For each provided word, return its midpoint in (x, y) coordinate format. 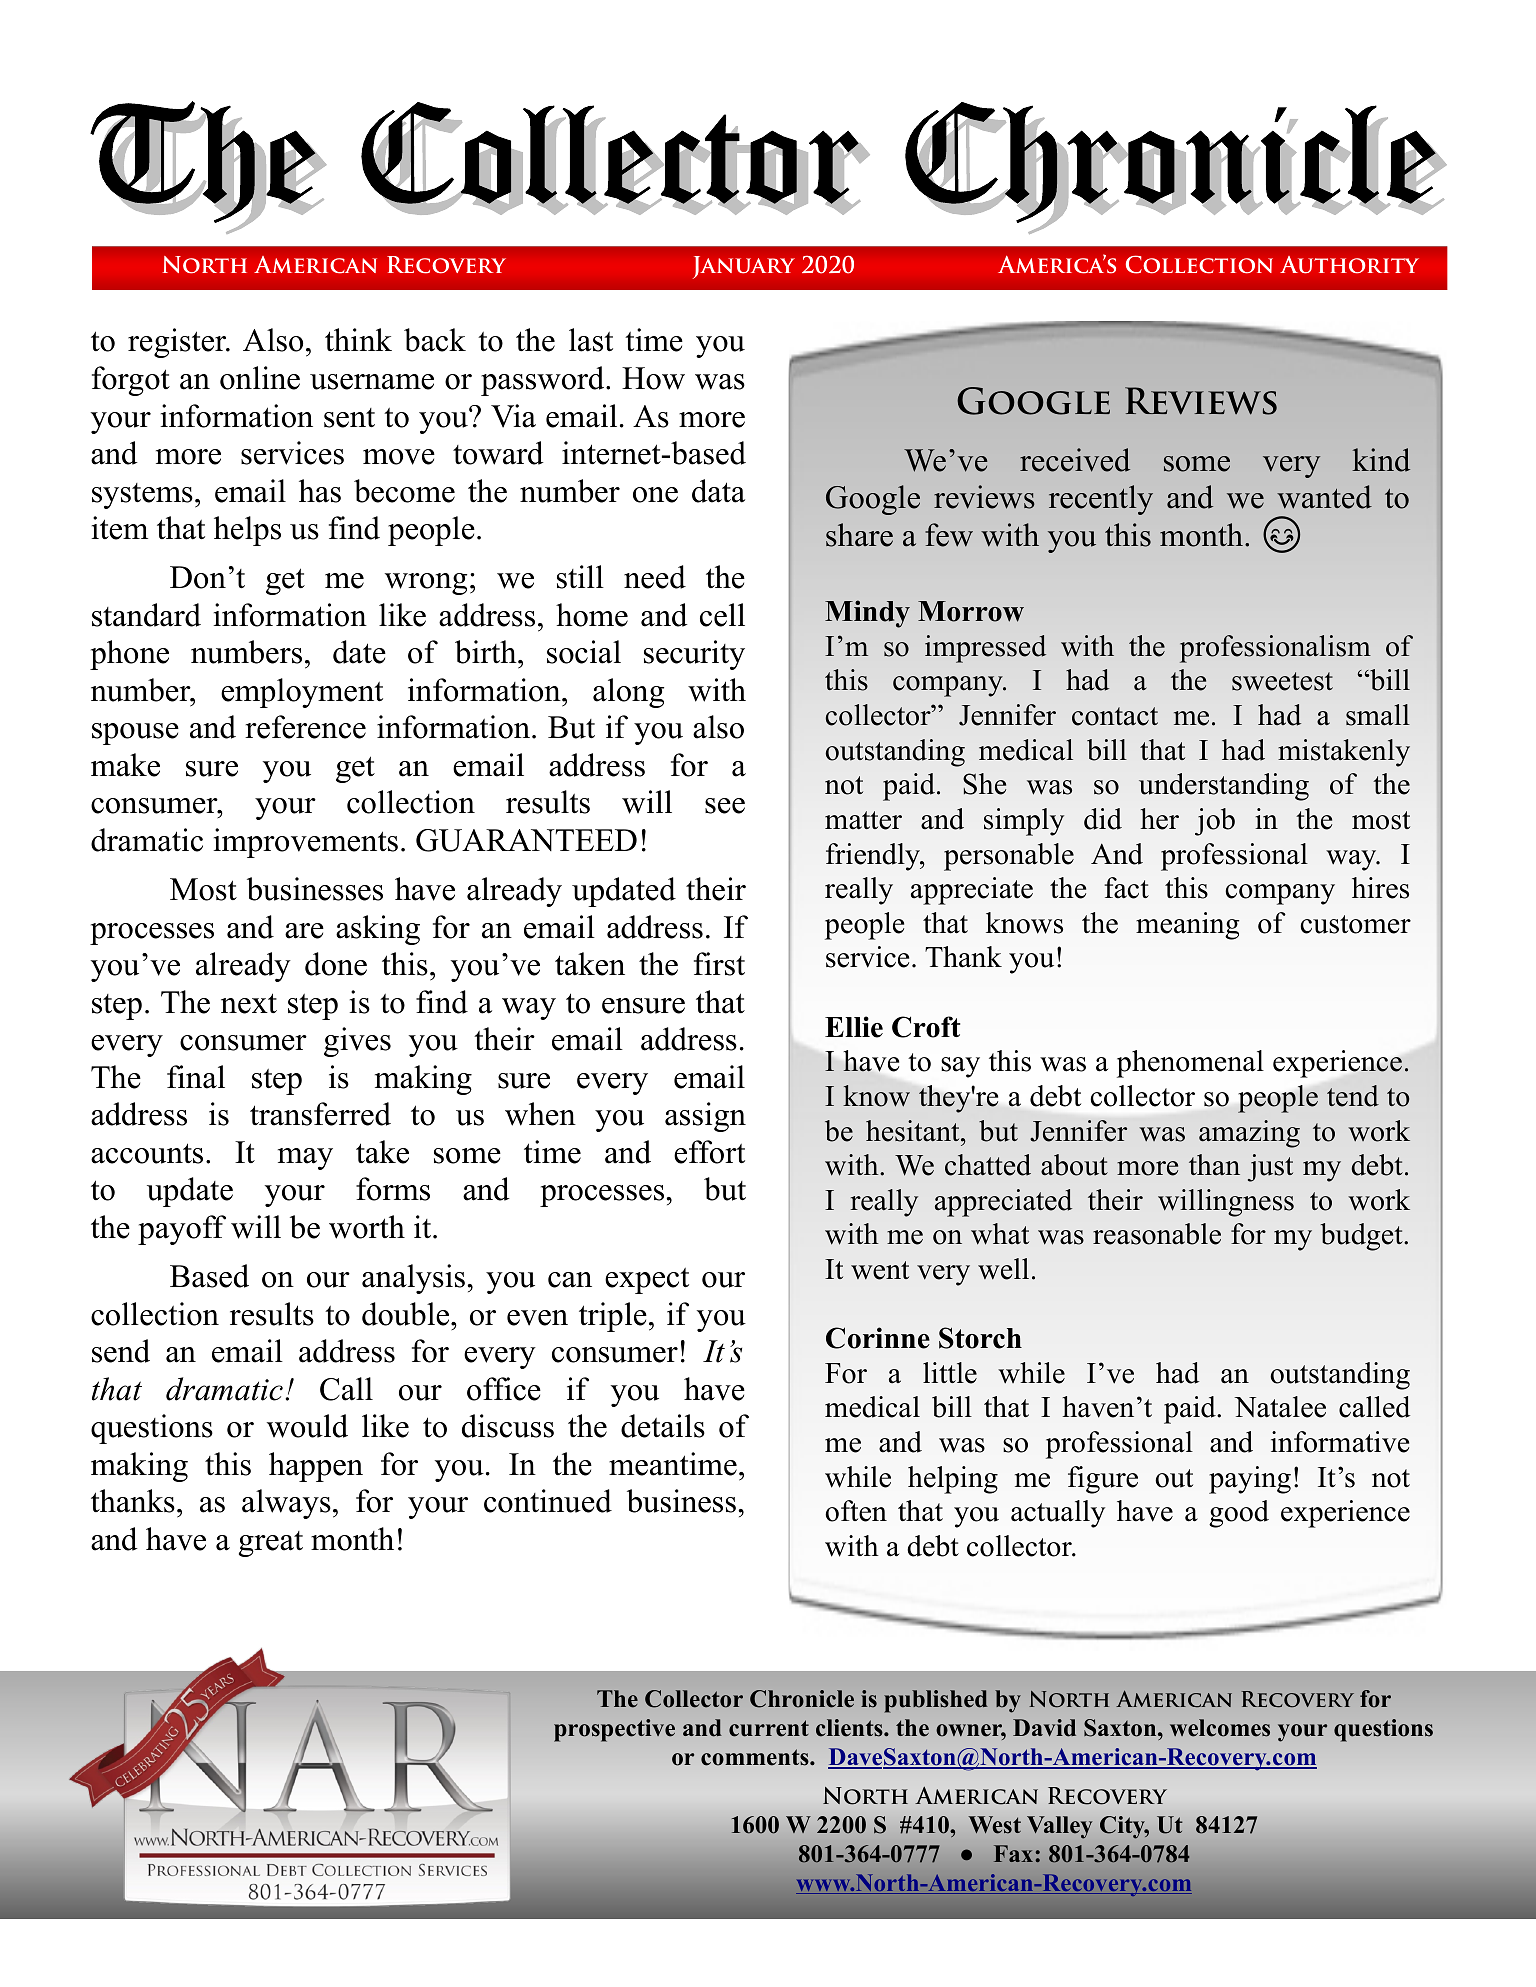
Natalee (1280, 1407)
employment (302, 693)
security (694, 655)
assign (705, 1117)
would (307, 1426)
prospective (614, 1730)
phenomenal (1190, 1064)
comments (756, 1757)
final (196, 1077)
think (358, 339)
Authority (1349, 265)
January (744, 267)
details (663, 1426)
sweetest (1282, 681)
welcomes (1220, 1728)
